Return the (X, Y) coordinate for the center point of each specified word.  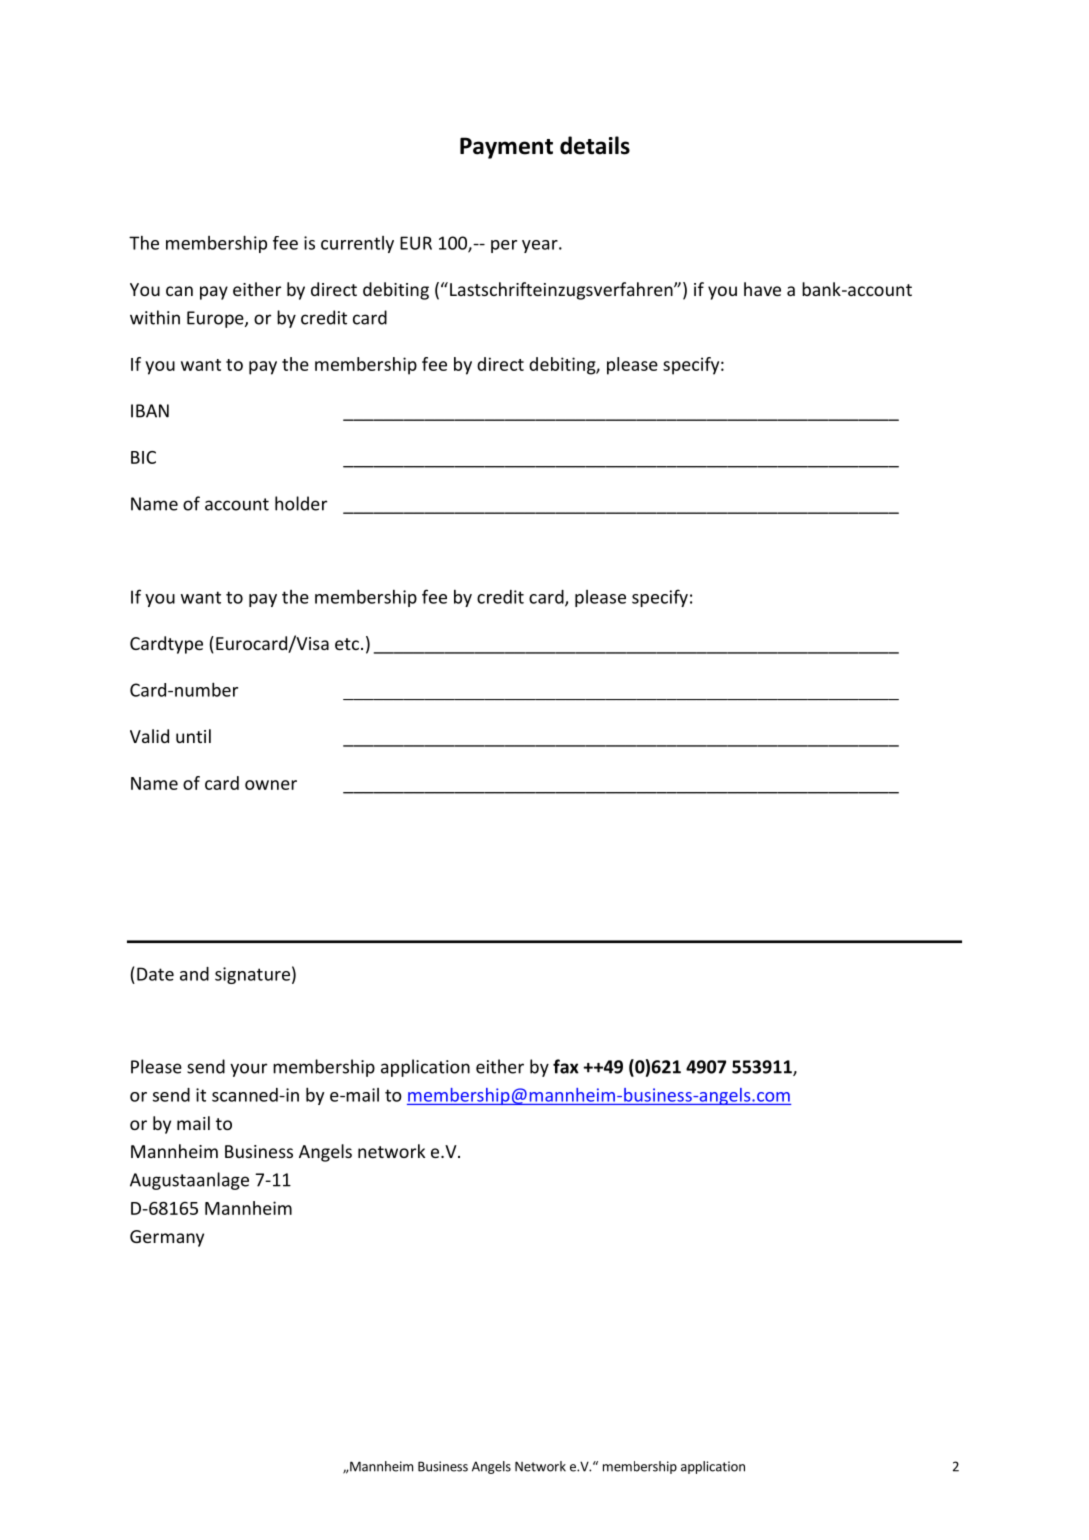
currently (357, 244)
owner (271, 785)
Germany (167, 1238)
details (595, 145)
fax (566, 1066)
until (193, 736)
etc (347, 644)
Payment (506, 148)
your (248, 1070)
